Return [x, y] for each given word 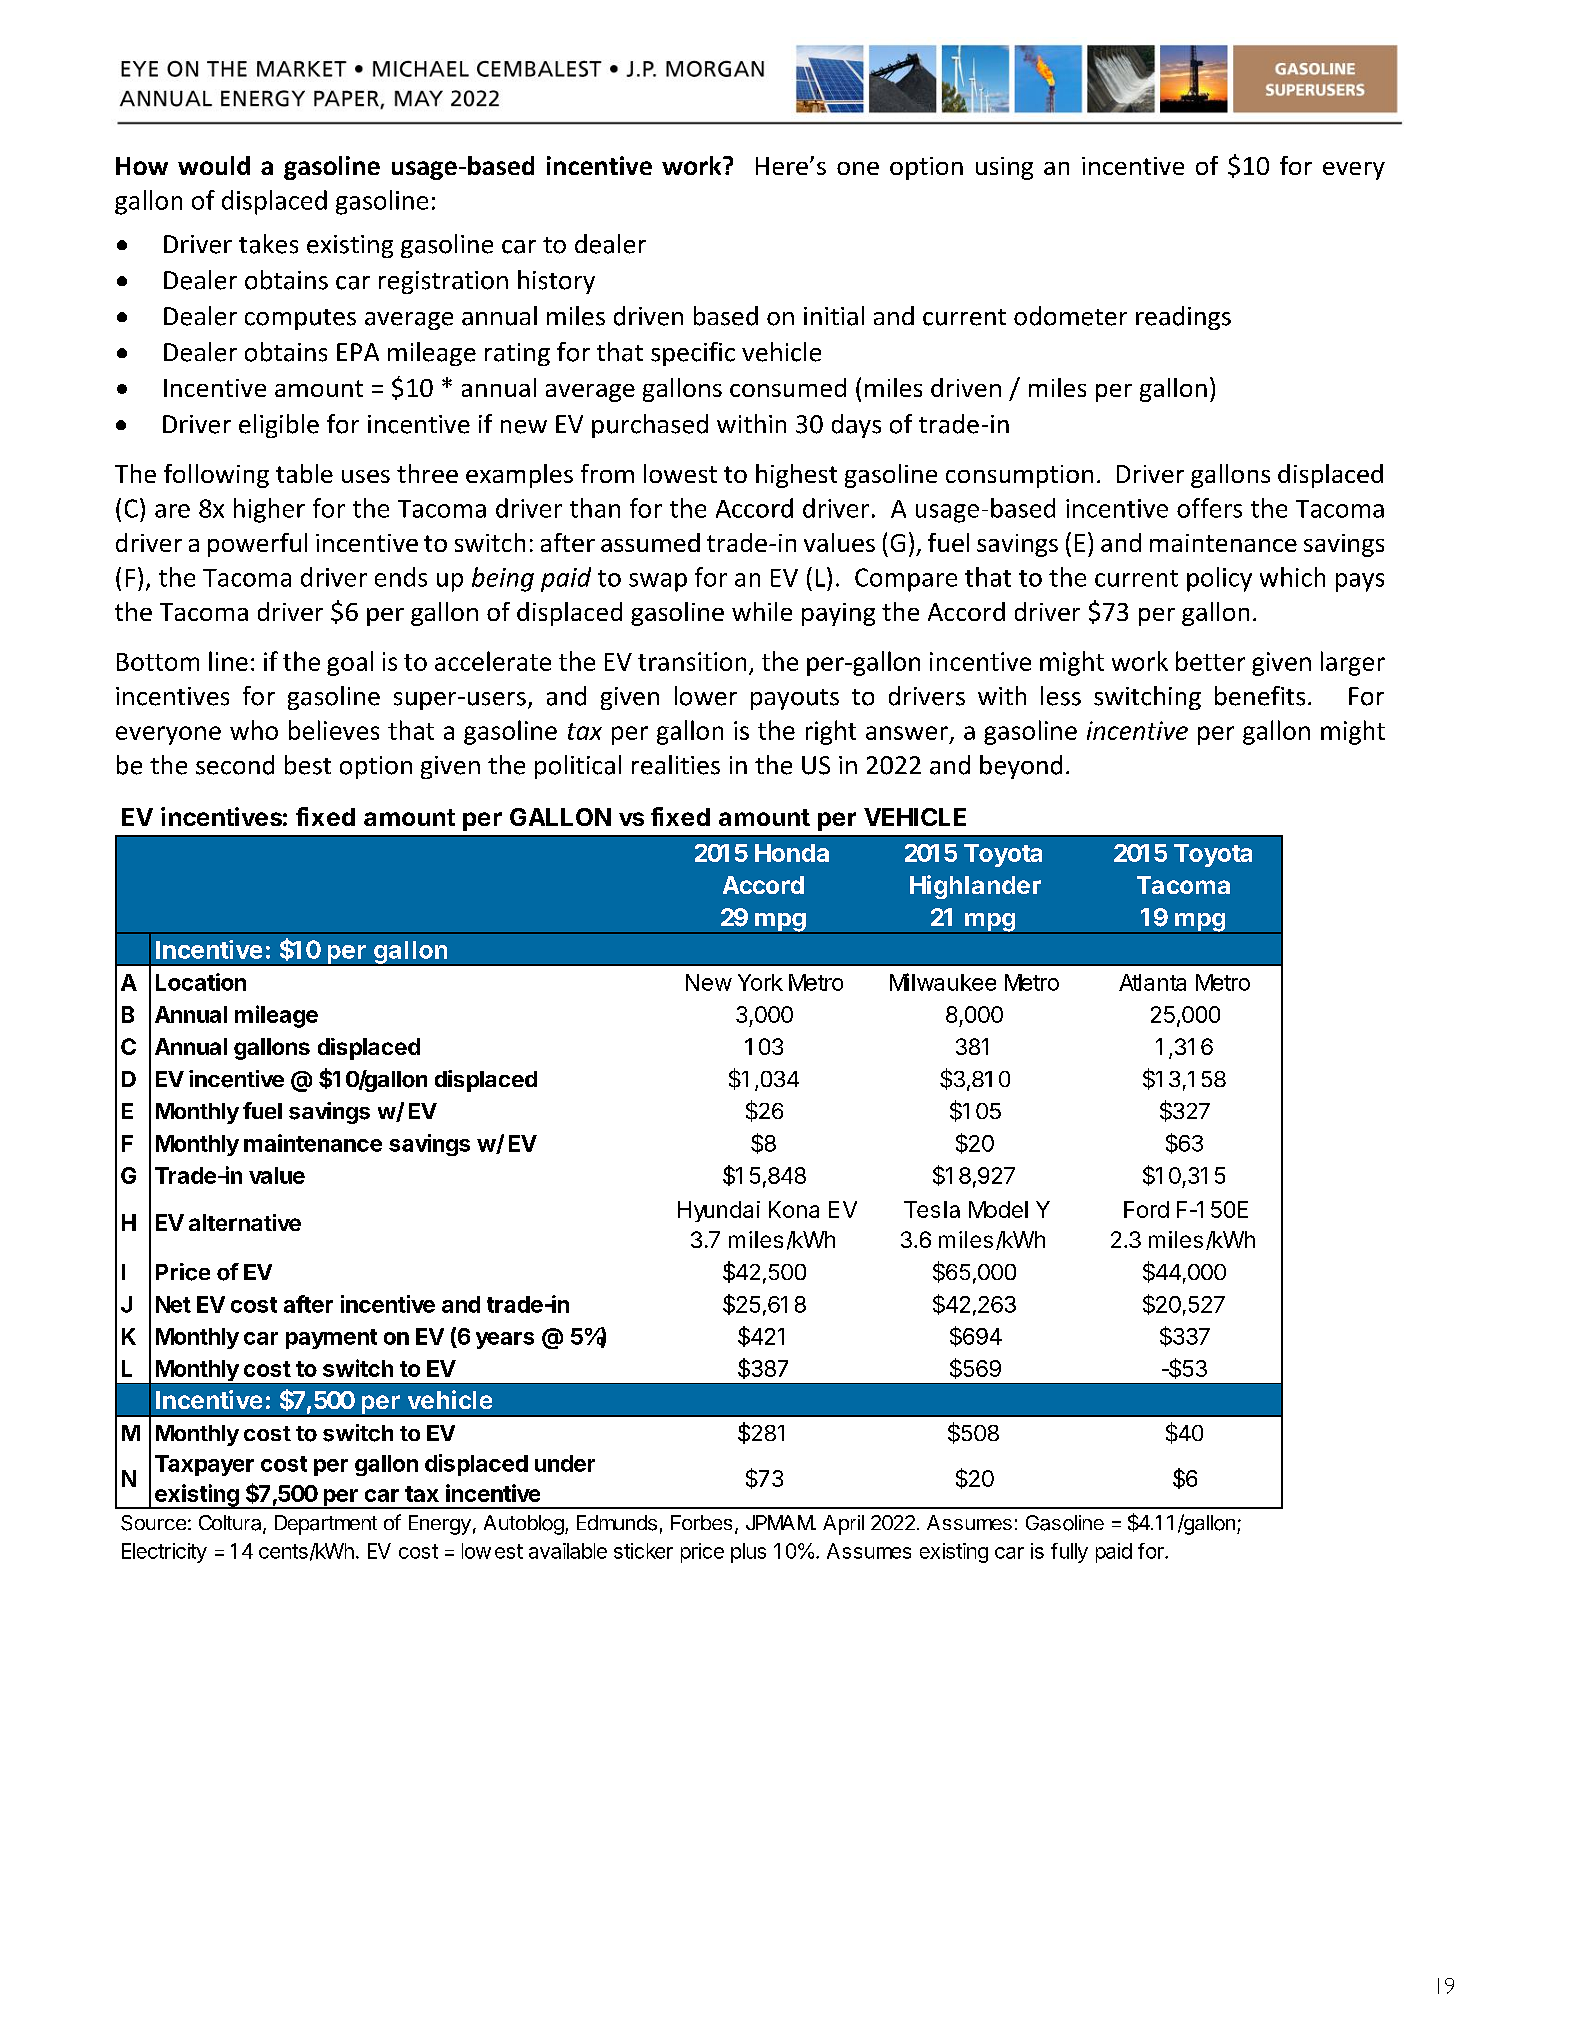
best [308, 765]
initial [834, 316]
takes [268, 244]
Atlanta [1152, 982]
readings [1183, 318]
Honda [792, 853]
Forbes [701, 1522]
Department [326, 1525]
